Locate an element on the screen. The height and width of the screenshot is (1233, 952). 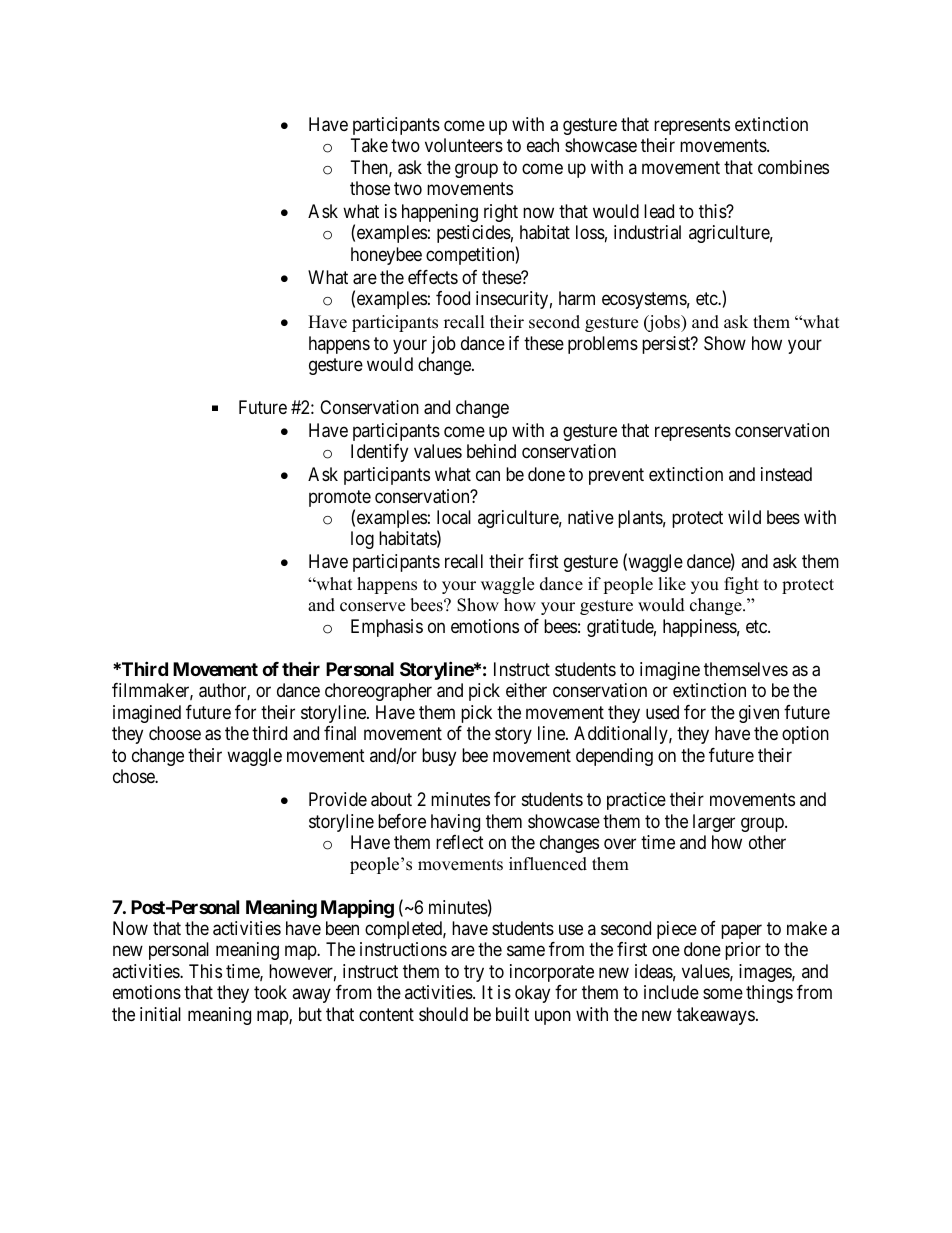
try is located at coordinates (474, 973).
